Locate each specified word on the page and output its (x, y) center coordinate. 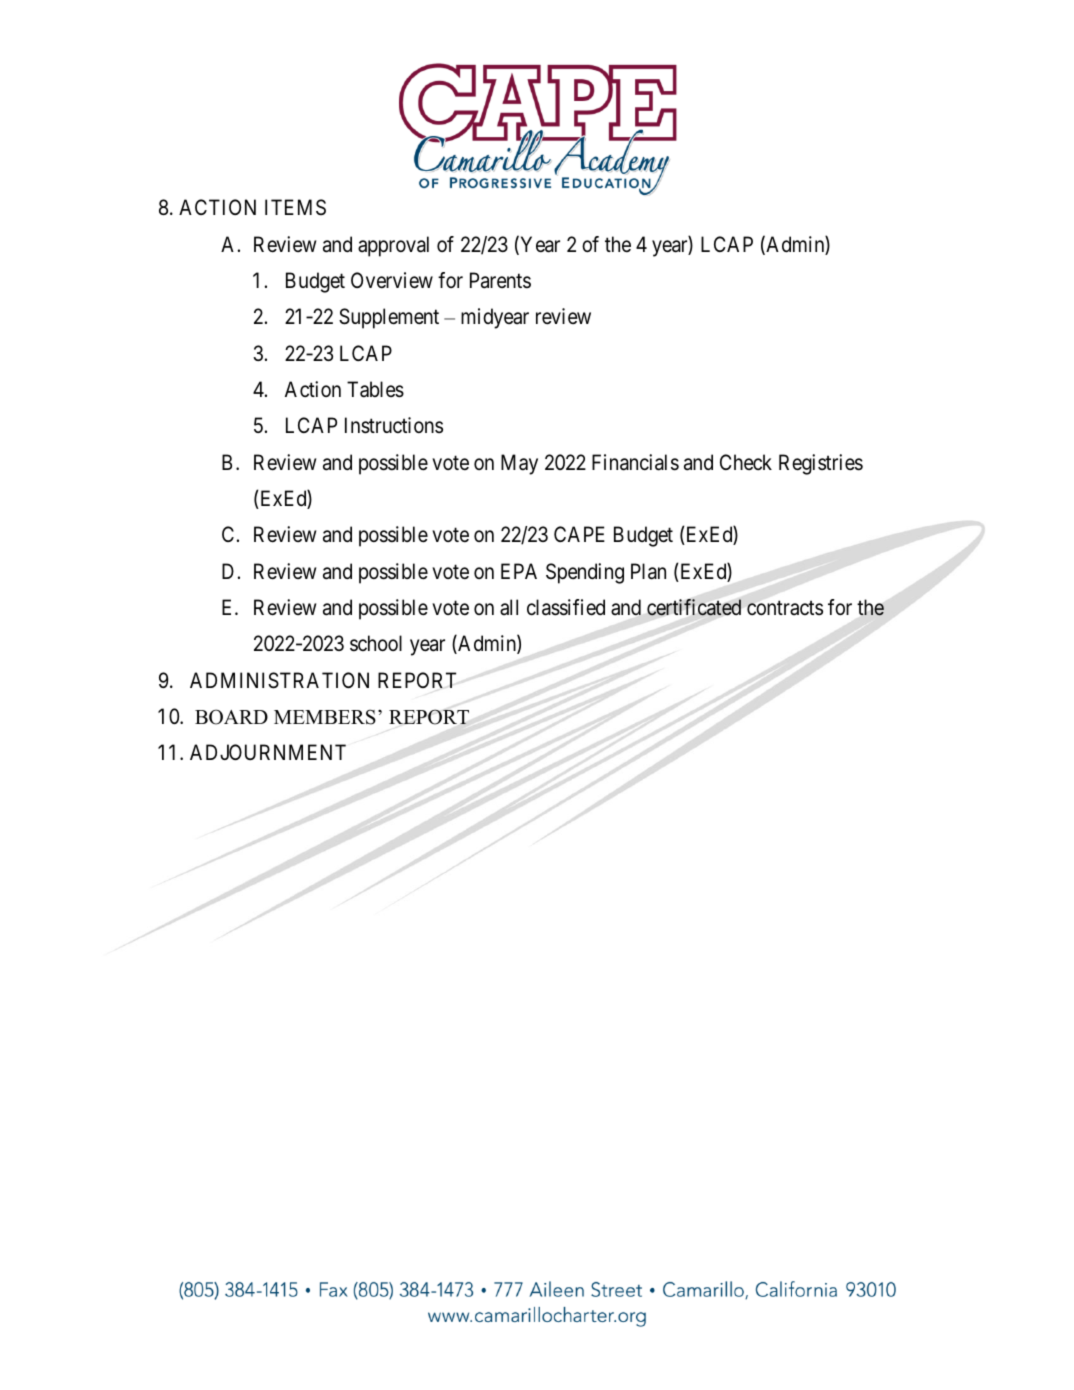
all (509, 607)
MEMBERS (325, 717)
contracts (785, 608)
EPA (519, 571)
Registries (821, 464)
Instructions (394, 425)
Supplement (389, 318)
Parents (500, 280)
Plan (648, 571)
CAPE (579, 534)
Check (746, 462)
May (519, 464)
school (376, 643)
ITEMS (295, 207)
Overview (392, 280)
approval (393, 246)
